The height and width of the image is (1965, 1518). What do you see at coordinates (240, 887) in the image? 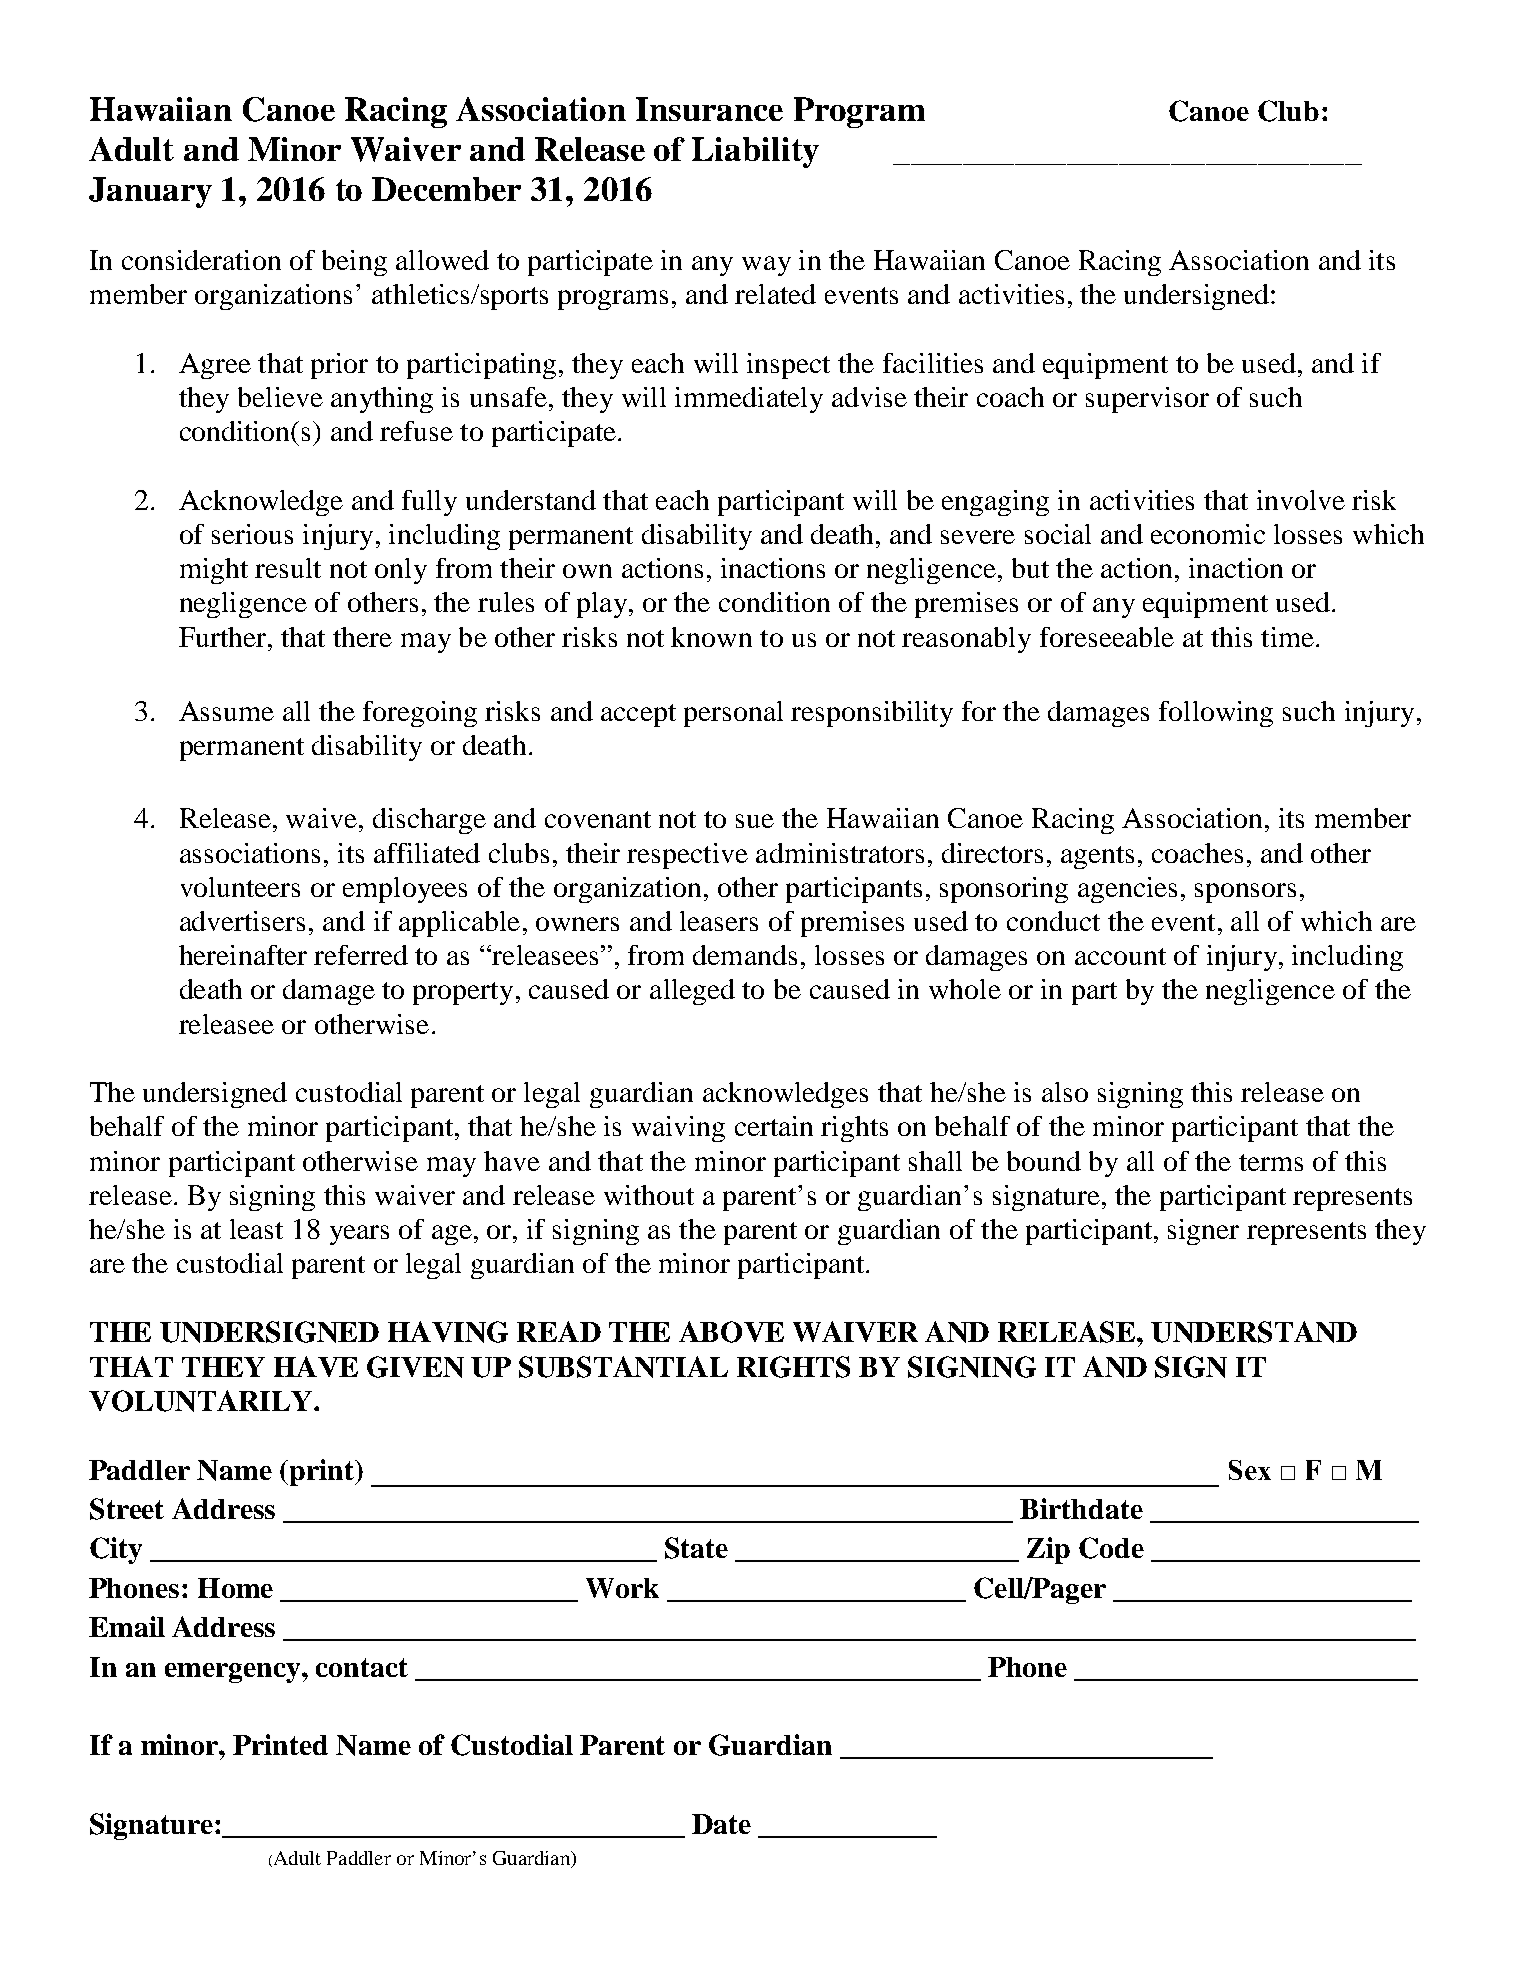
I see `volunteers` at bounding box center [240, 887].
